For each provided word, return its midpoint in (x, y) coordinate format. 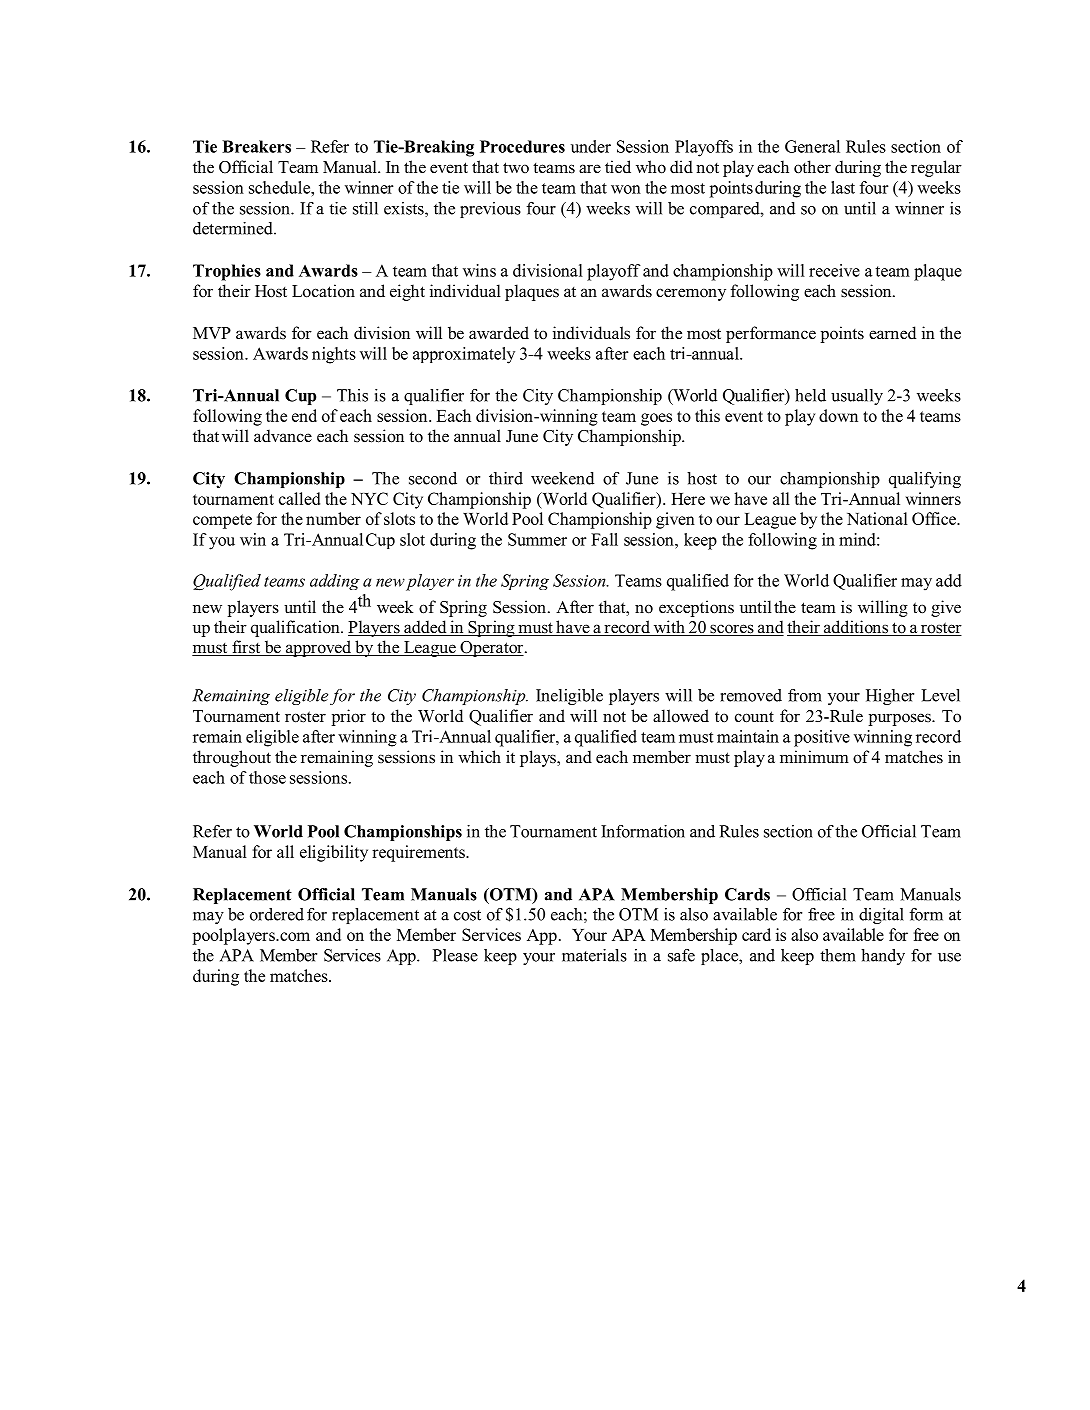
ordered (277, 914)
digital (881, 916)
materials (594, 955)
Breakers (256, 146)
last (843, 187)
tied (618, 167)
